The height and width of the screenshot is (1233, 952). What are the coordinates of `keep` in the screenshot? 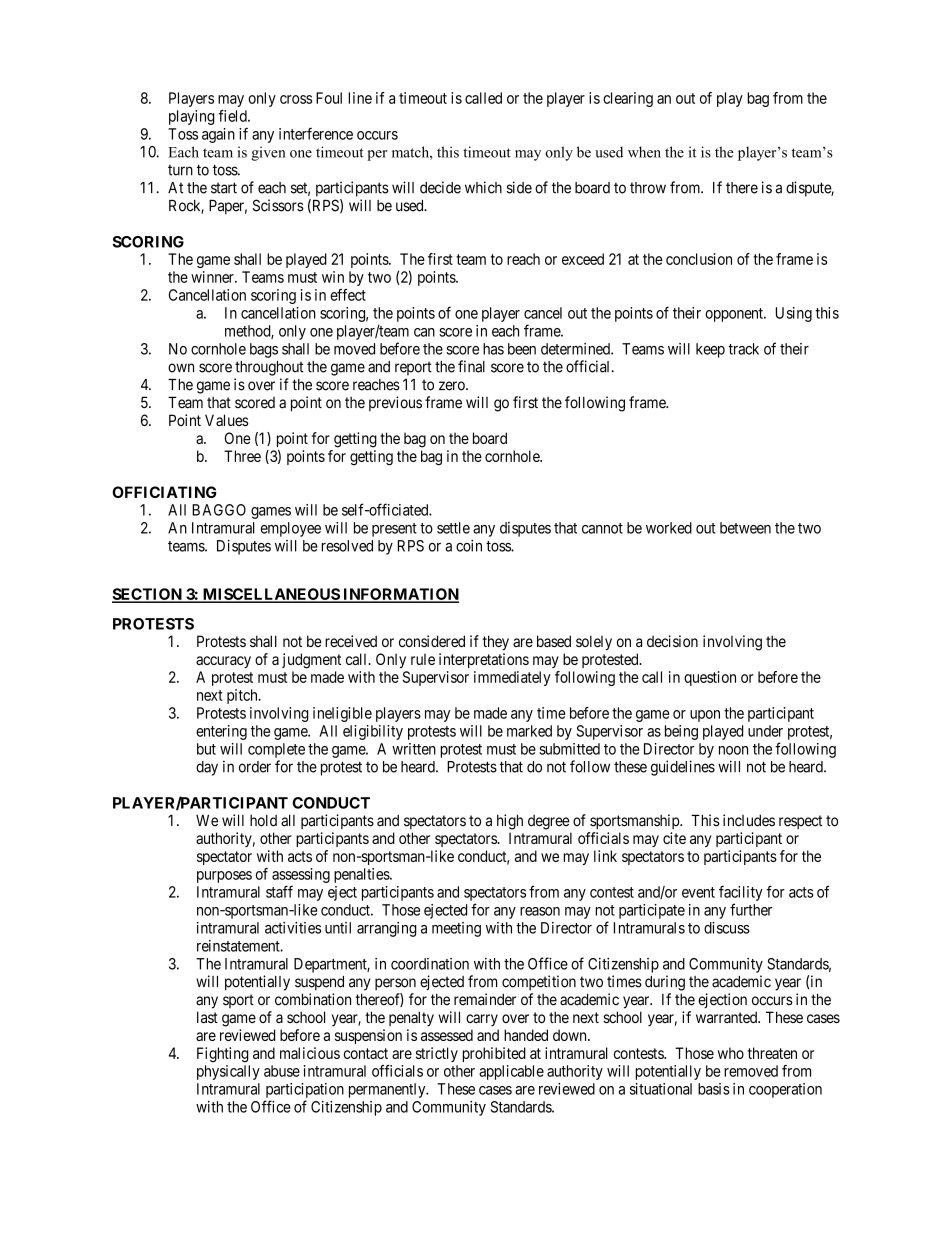 It's located at (710, 350).
